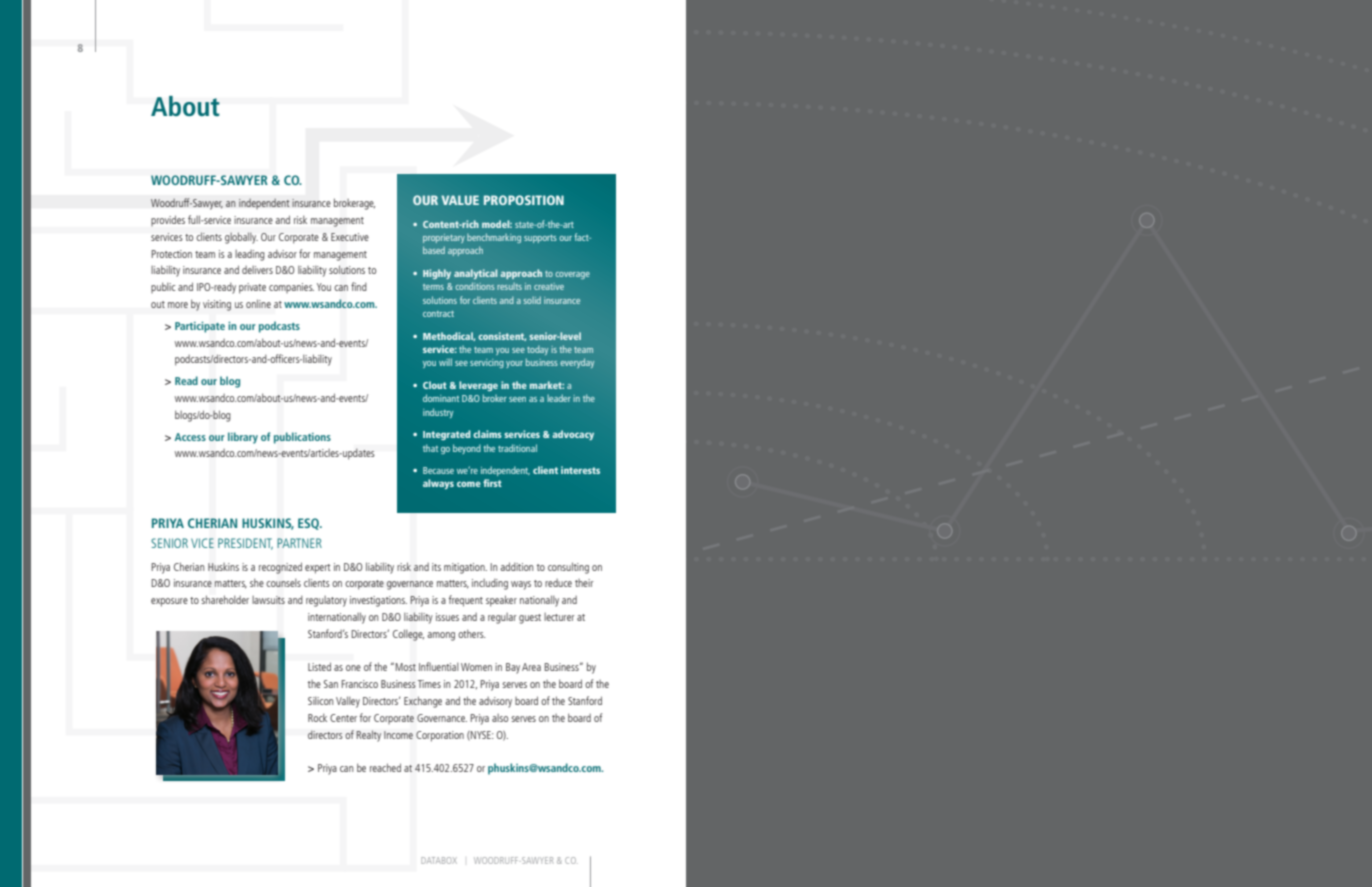 The width and height of the page is (1372, 887). What do you see at coordinates (350, 237) in the page?
I see `Executive` at bounding box center [350, 237].
